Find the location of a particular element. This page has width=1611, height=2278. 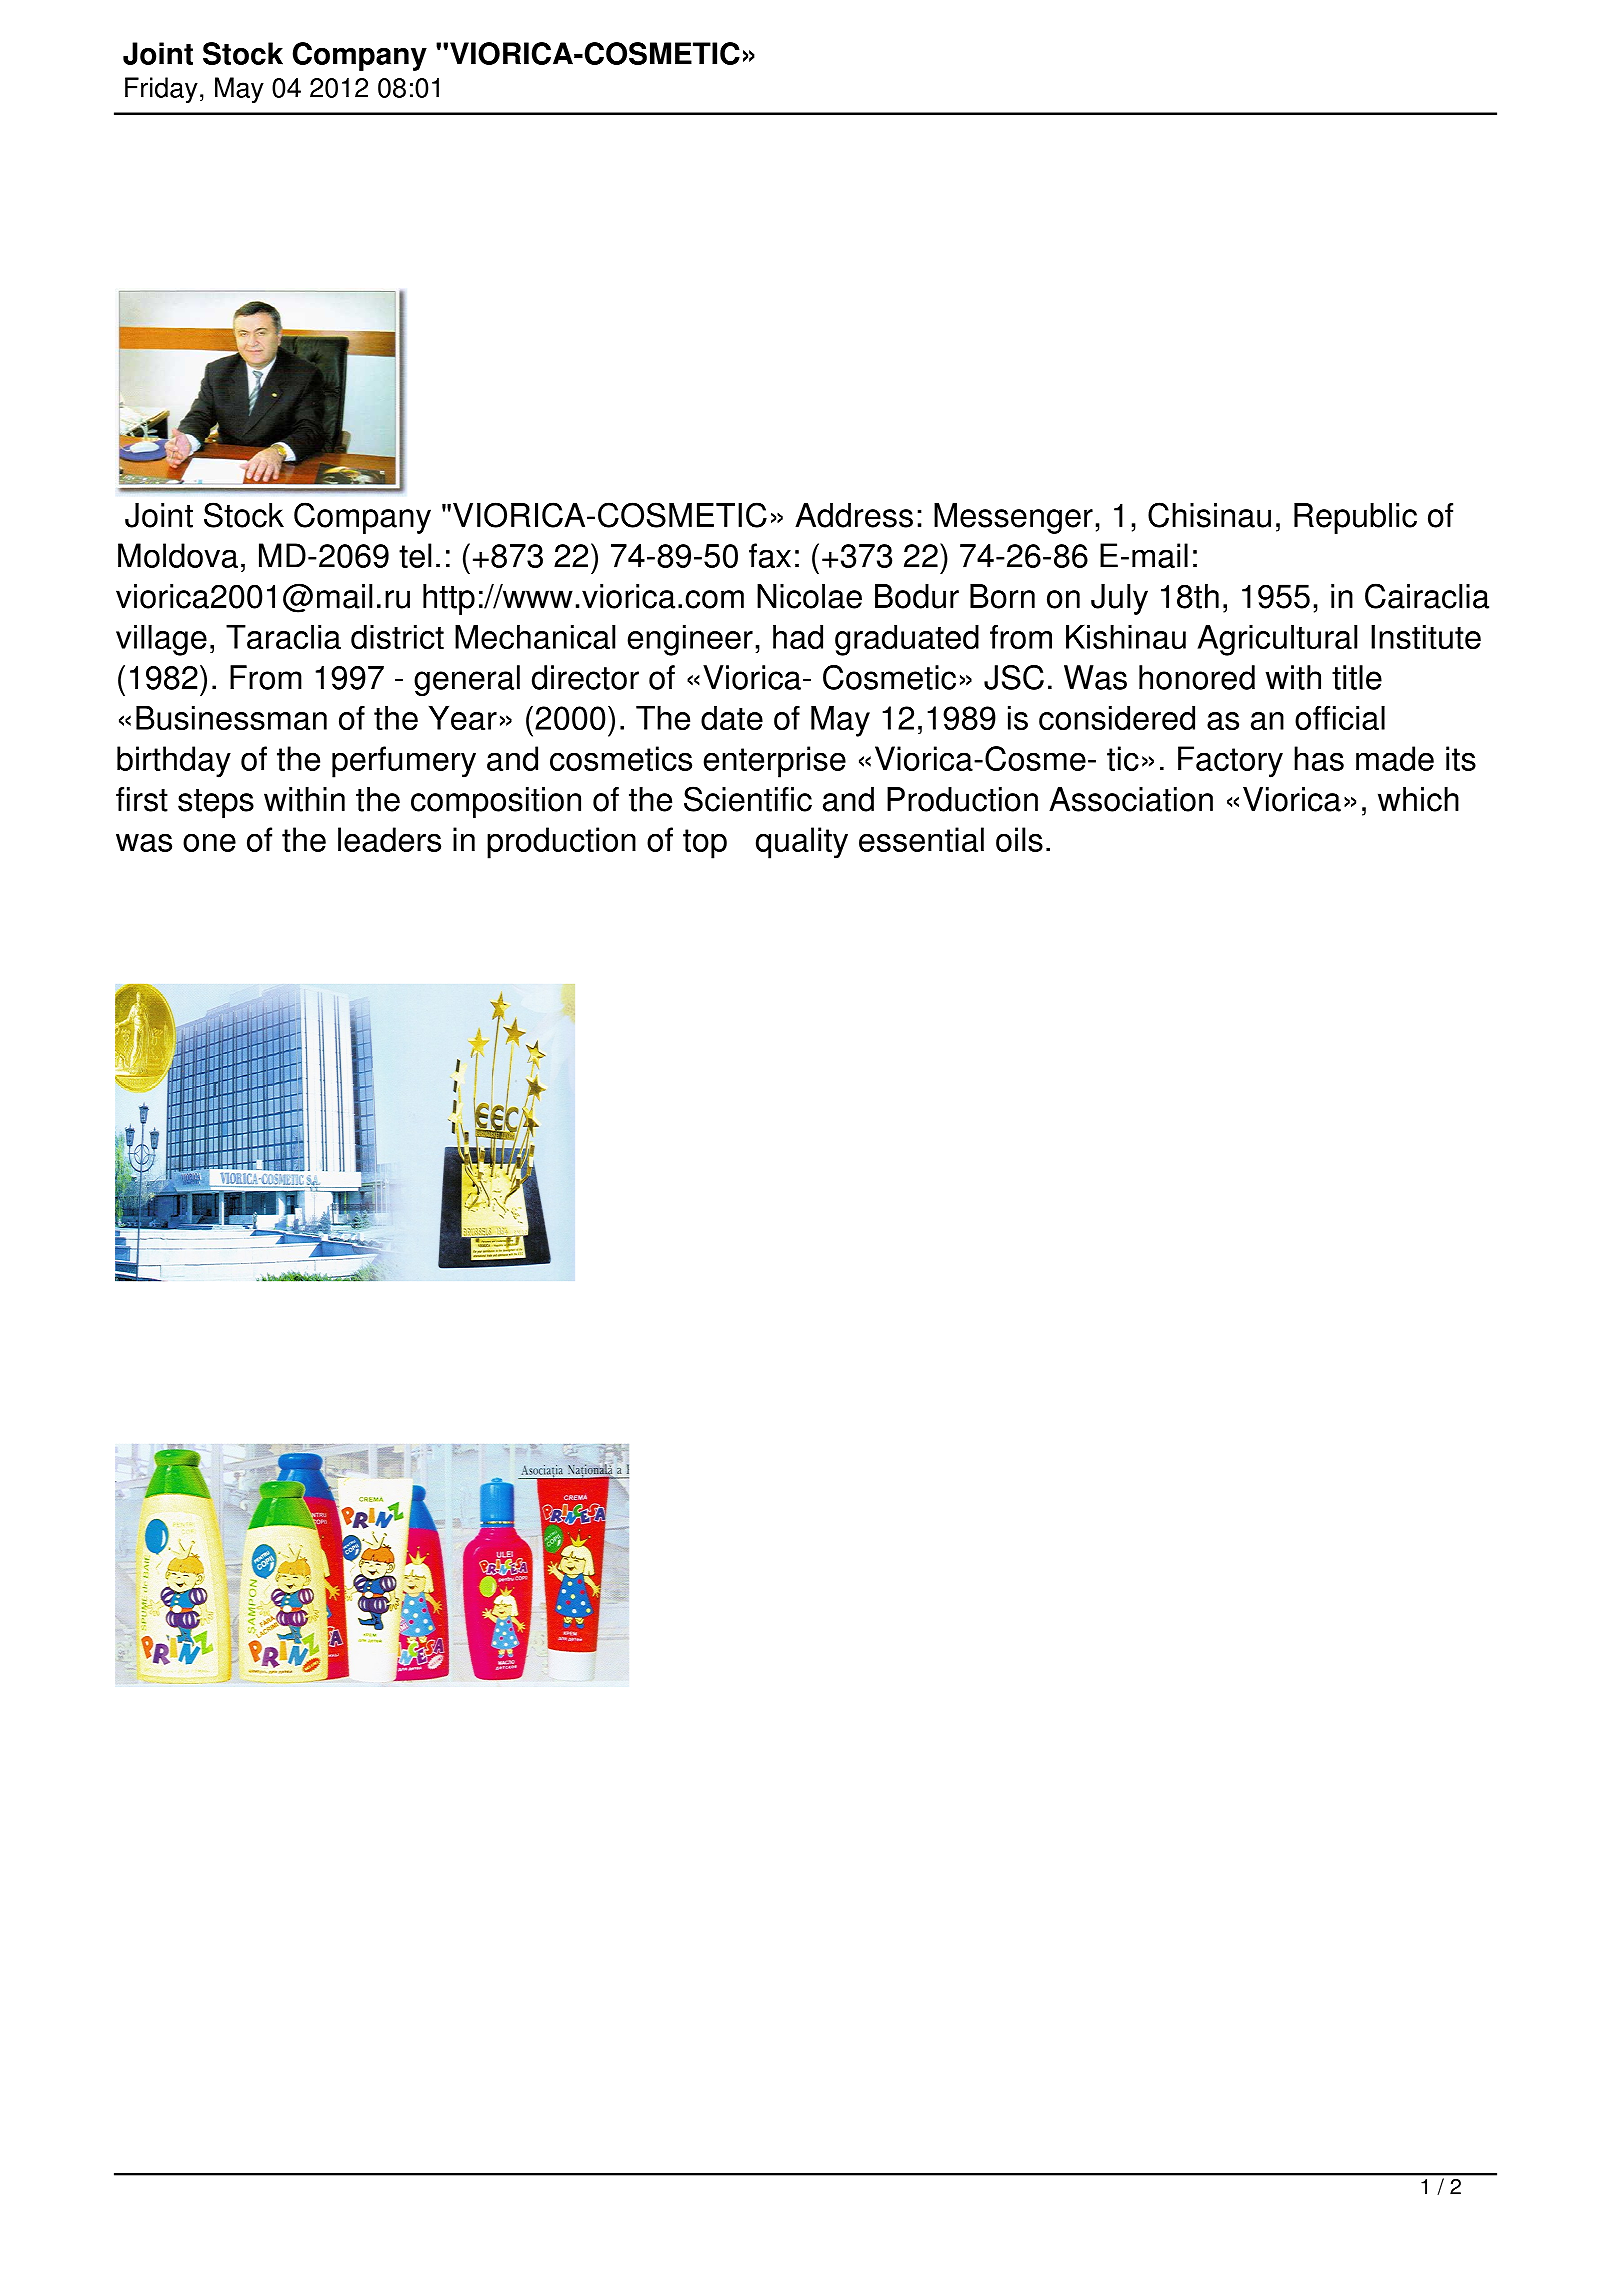

Friday is located at coordinates (161, 90).
